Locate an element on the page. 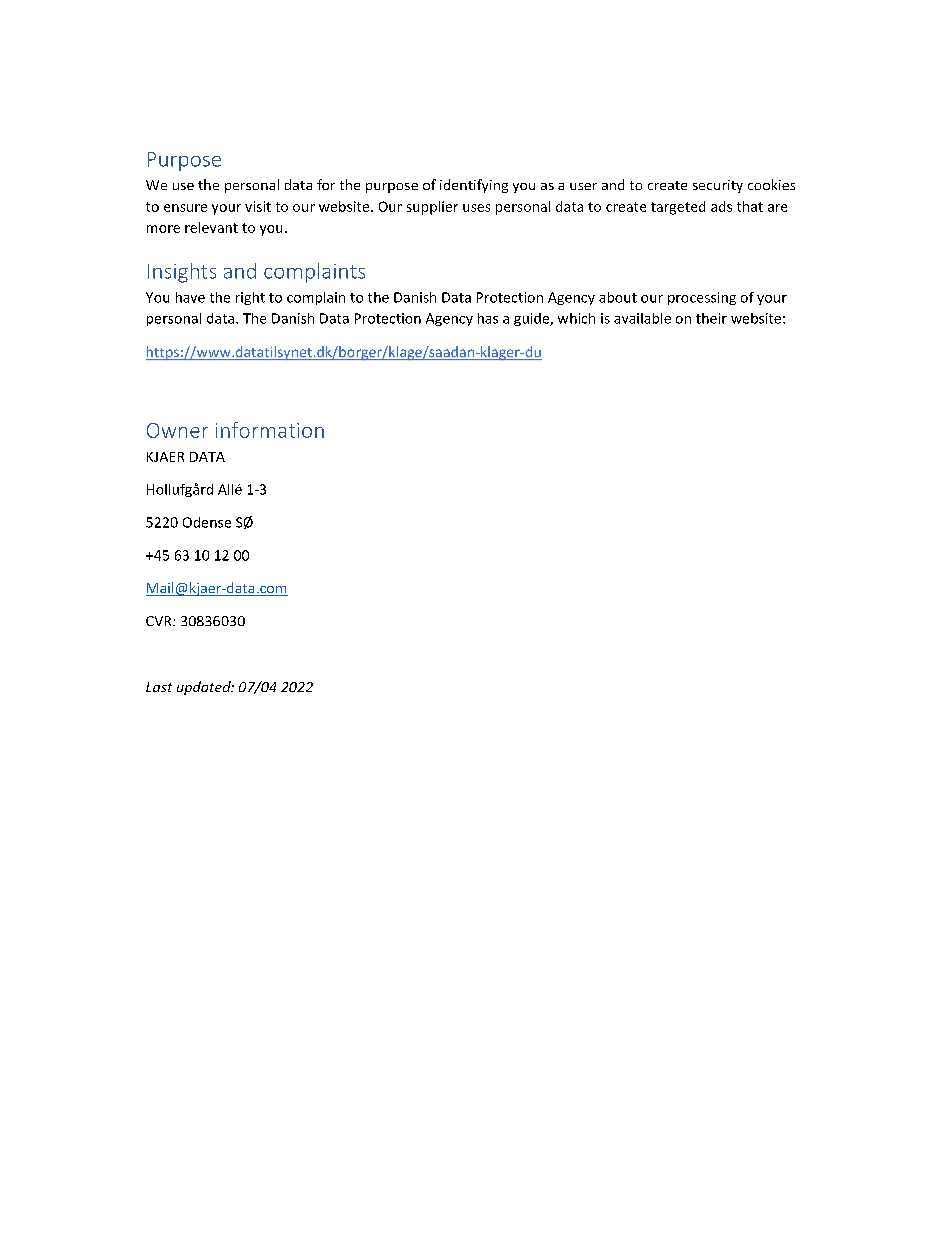  information is located at coordinates (270, 430).
